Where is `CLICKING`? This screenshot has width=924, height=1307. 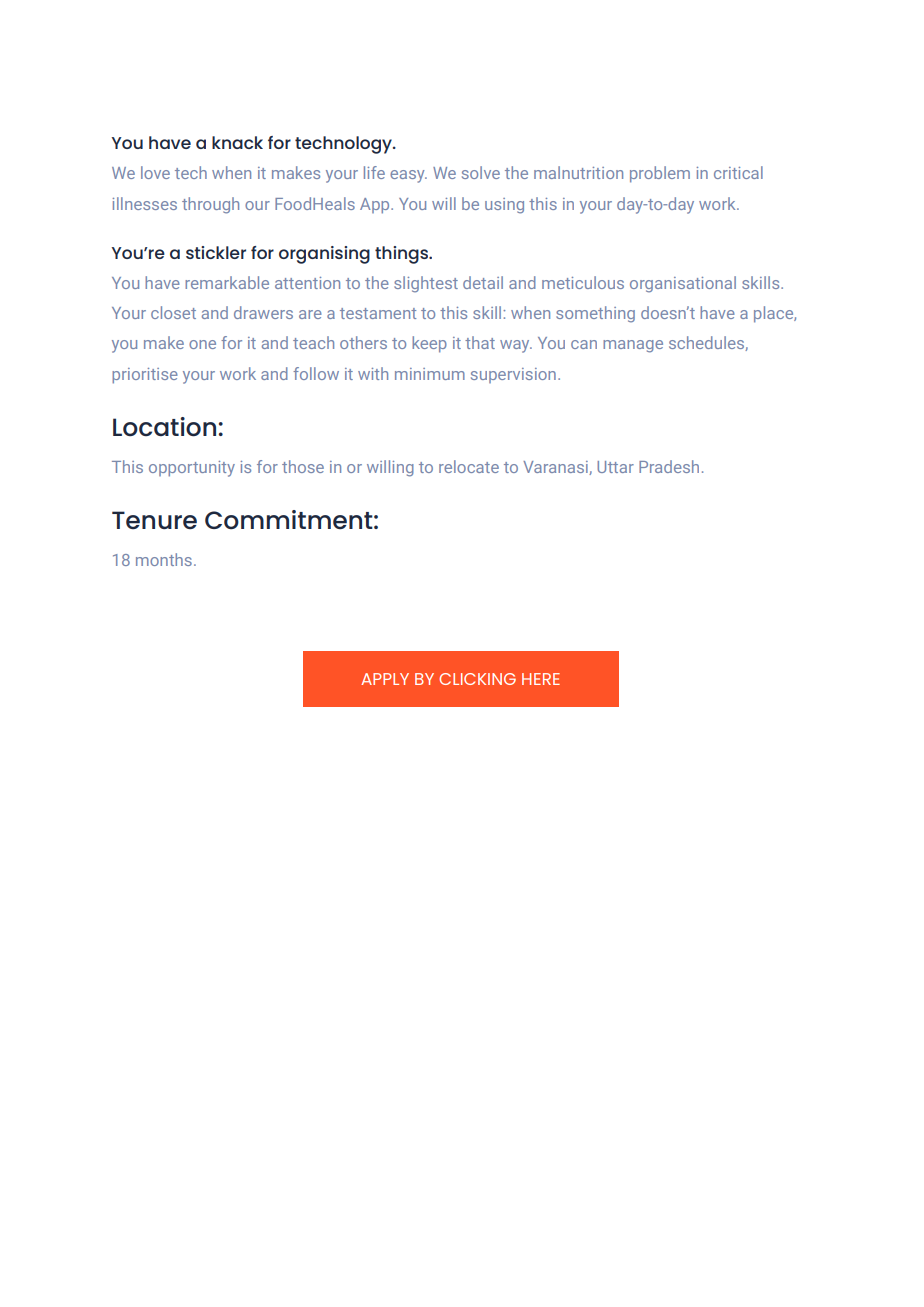 CLICKING is located at coordinates (477, 679).
